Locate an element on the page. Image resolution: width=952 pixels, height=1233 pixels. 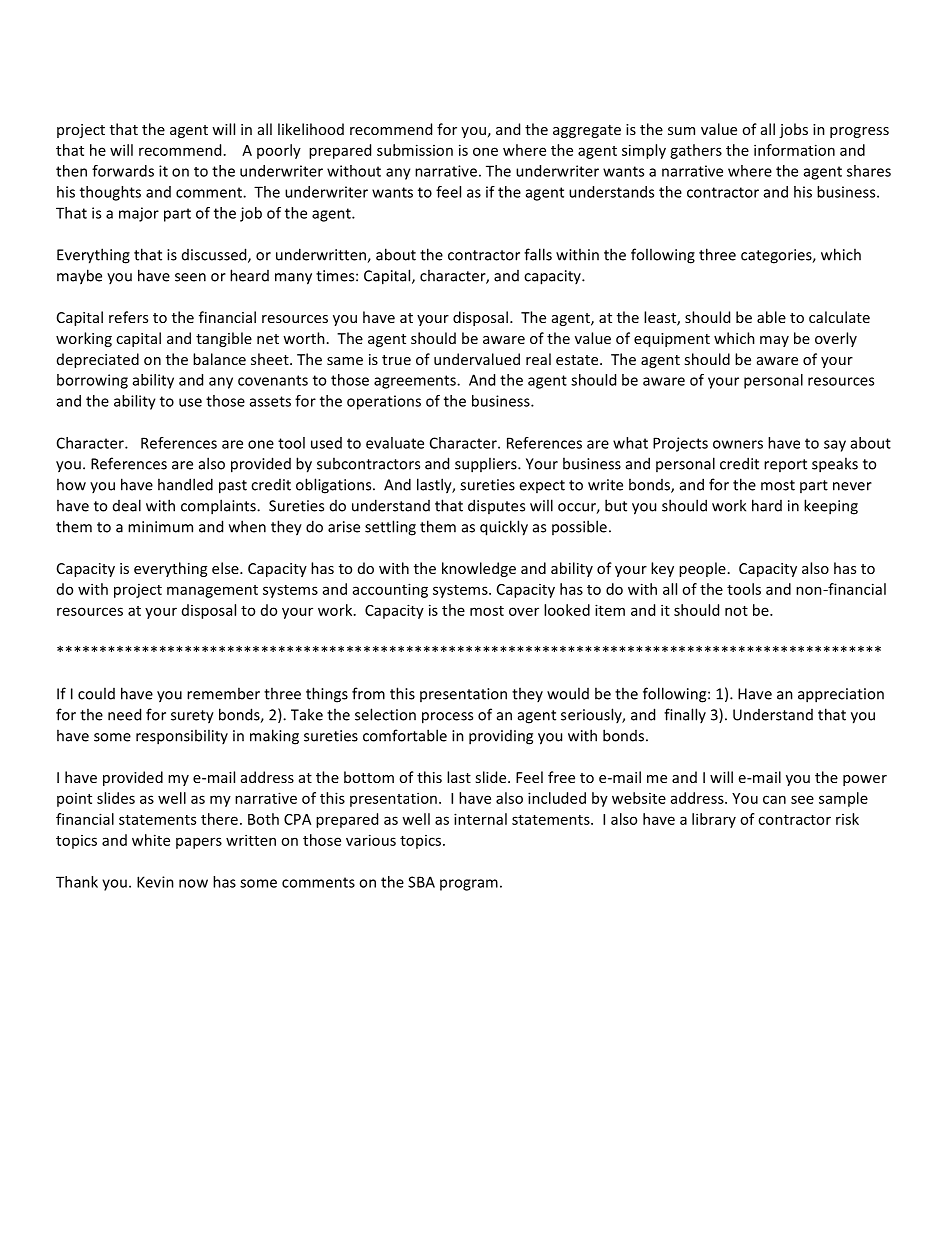
information is located at coordinates (794, 150).
